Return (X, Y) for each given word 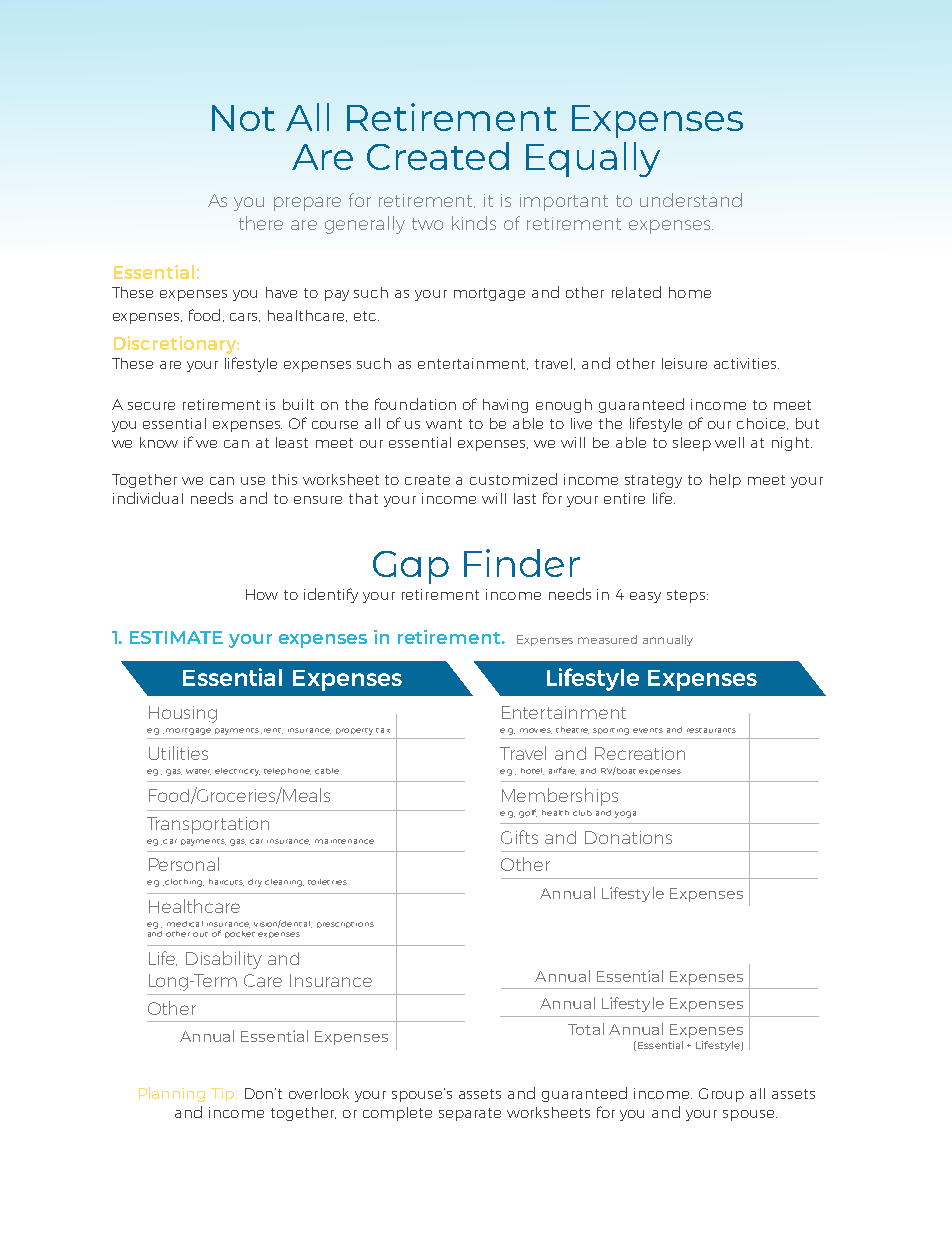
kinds (474, 223)
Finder (522, 563)
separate (470, 1114)
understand (691, 200)
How (262, 594)
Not (243, 118)
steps (686, 596)
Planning (172, 1094)
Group (721, 1095)
